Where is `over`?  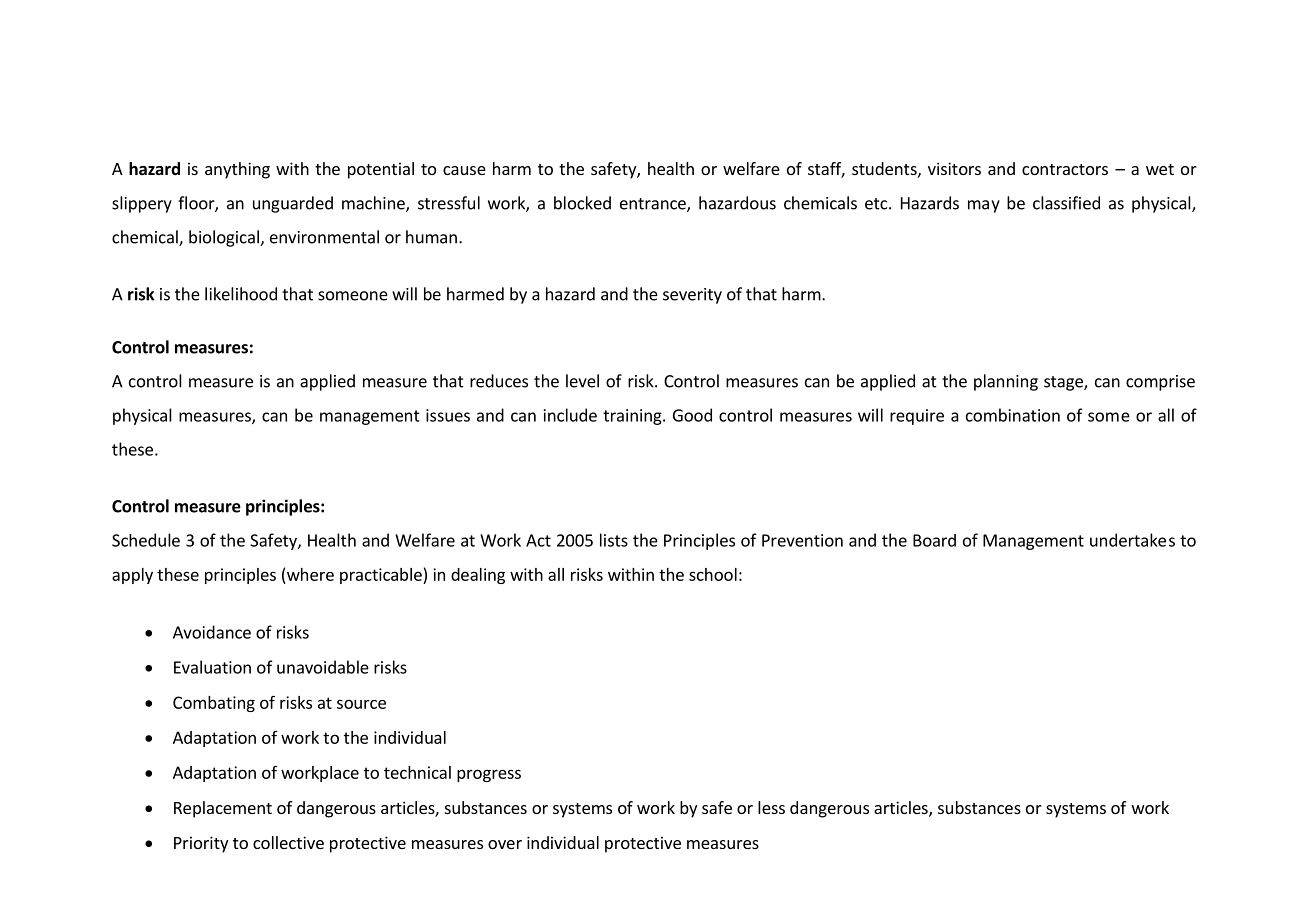
over is located at coordinates (505, 844).
